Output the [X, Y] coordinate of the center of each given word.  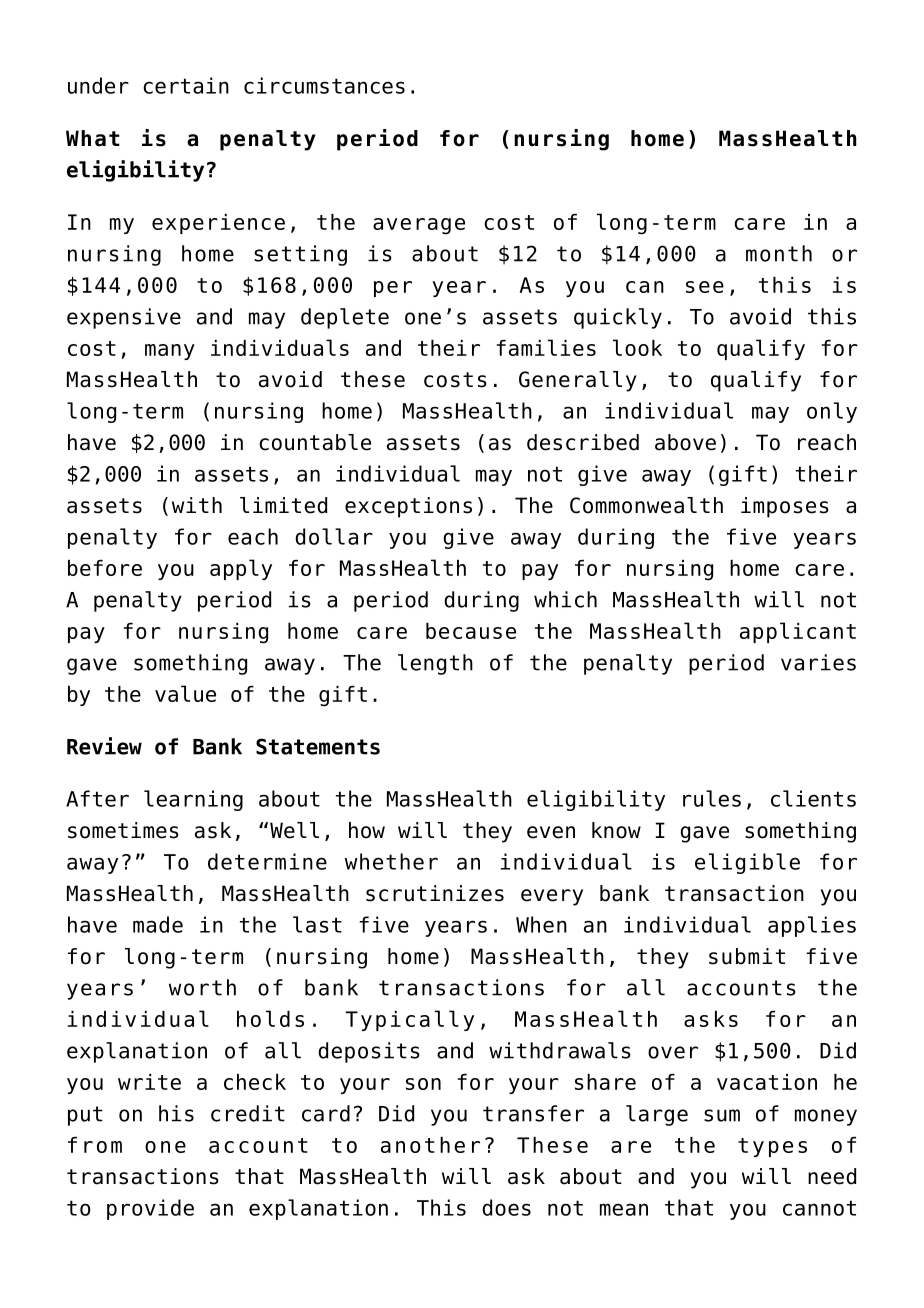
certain [186, 85]
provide [150, 1209]
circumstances [324, 85]
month [779, 253]
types [772, 1147]
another [430, 1145]
